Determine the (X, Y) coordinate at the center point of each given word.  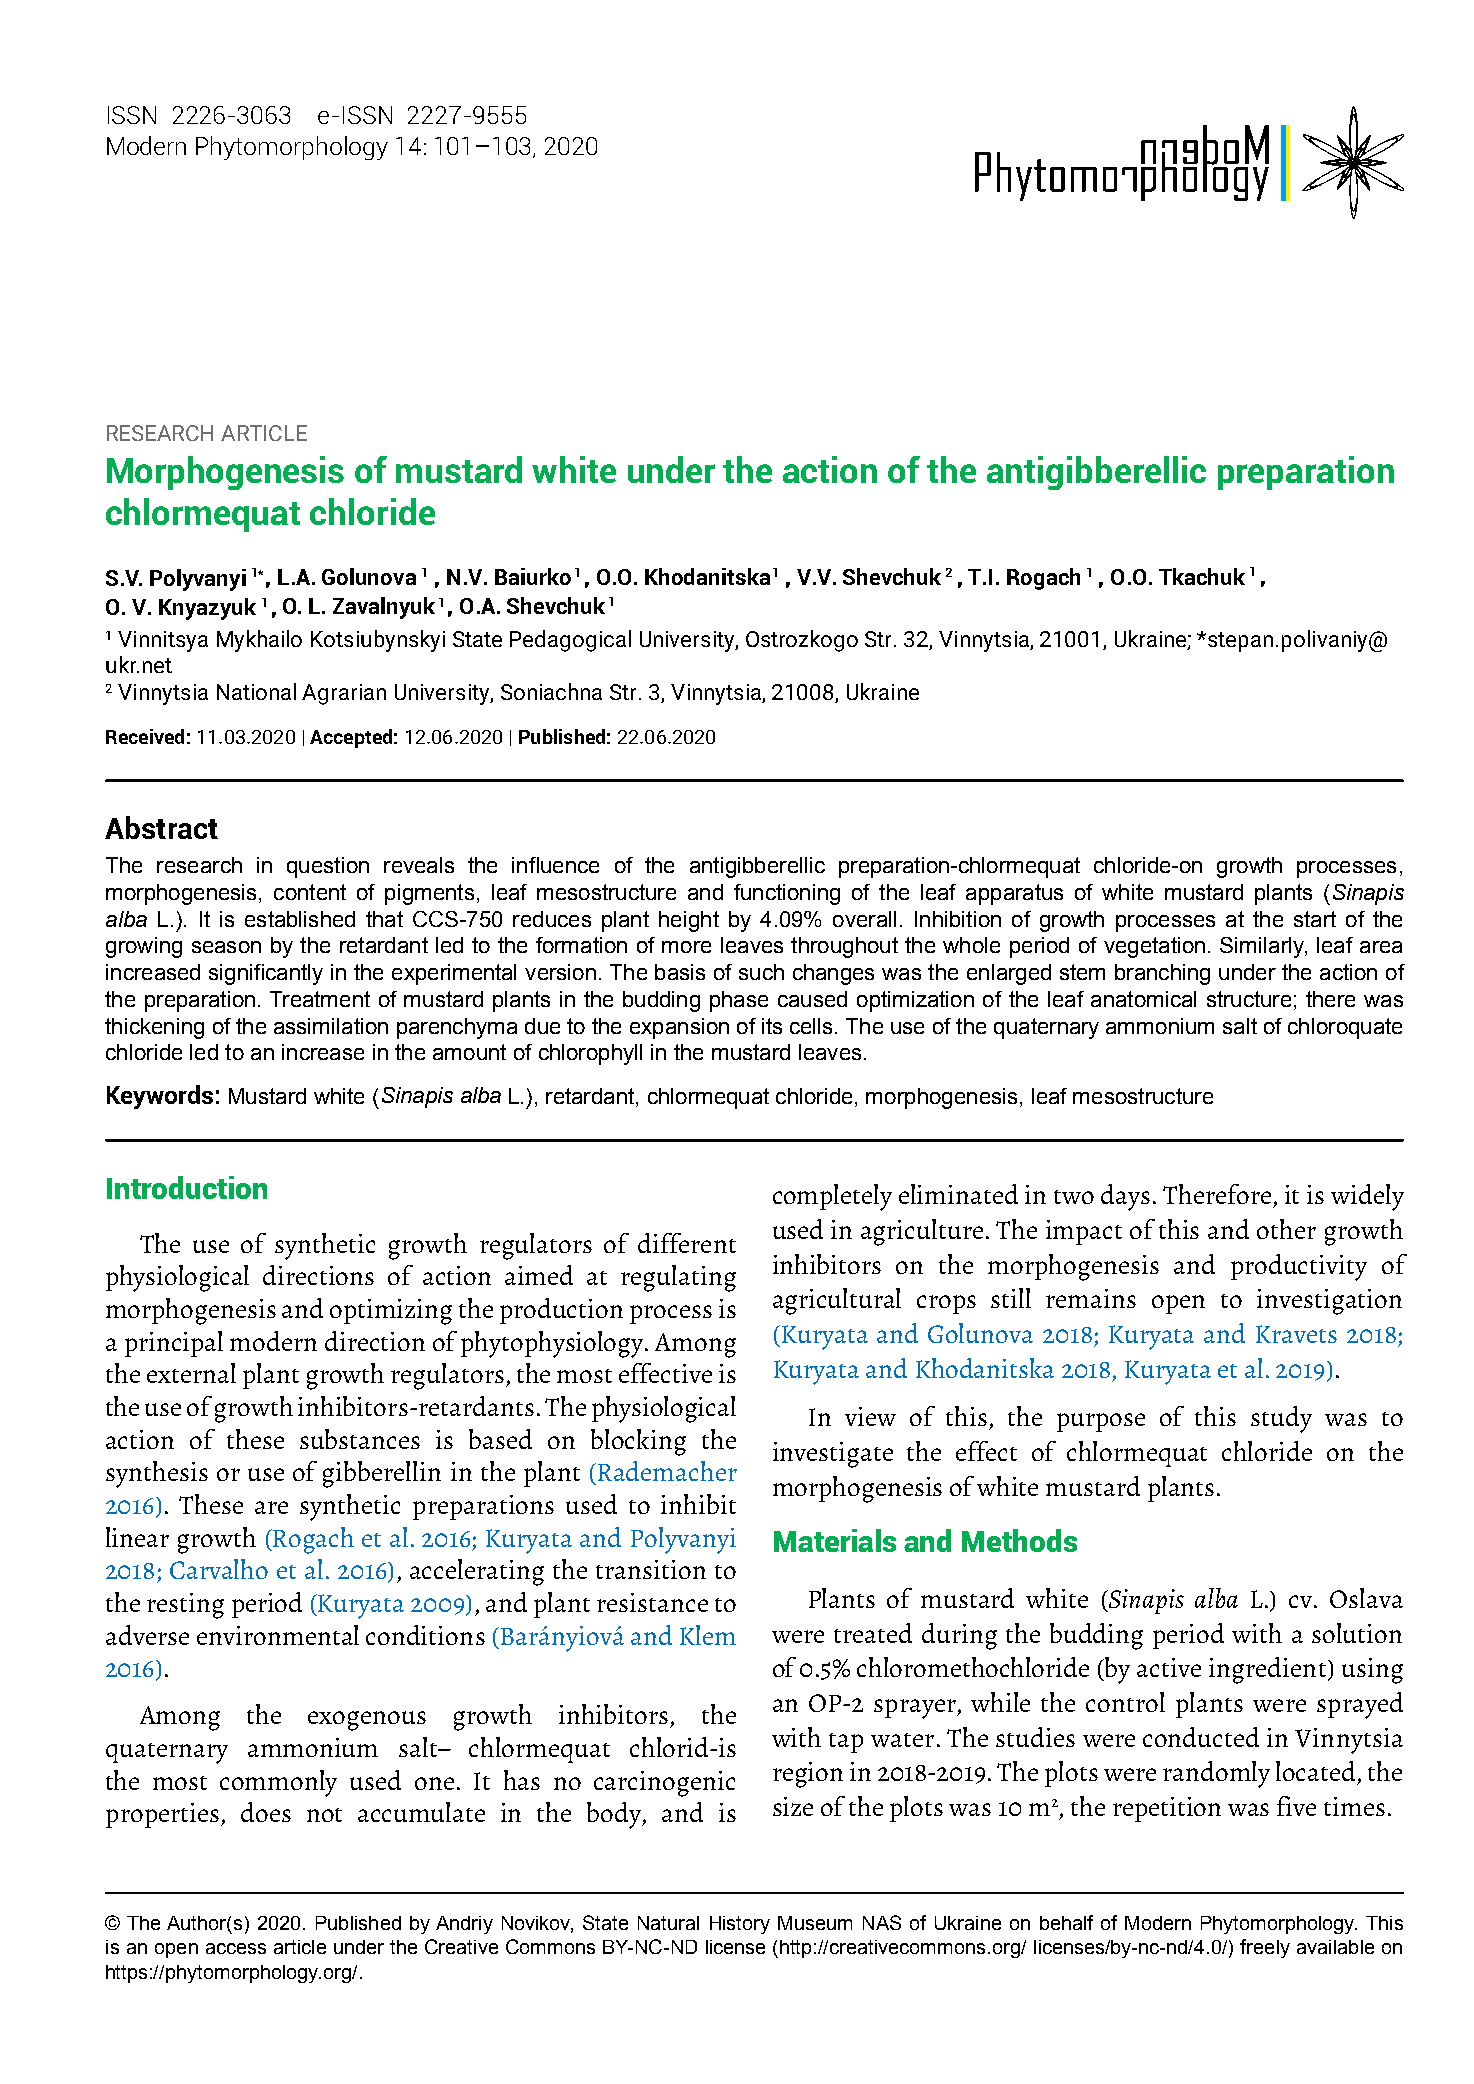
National (256, 691)
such (761, 972)
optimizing (391, 1312)
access (236, 1948)
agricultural (837, 1301)
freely (1265, 1948)
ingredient (1269, 1670)
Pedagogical (570, 641)
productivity (1299, 1267)
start (1315, 919)
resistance (652, 1602)
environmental (278, 1635)
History (740, 1925)
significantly (266, 974)
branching (1162, 974)
